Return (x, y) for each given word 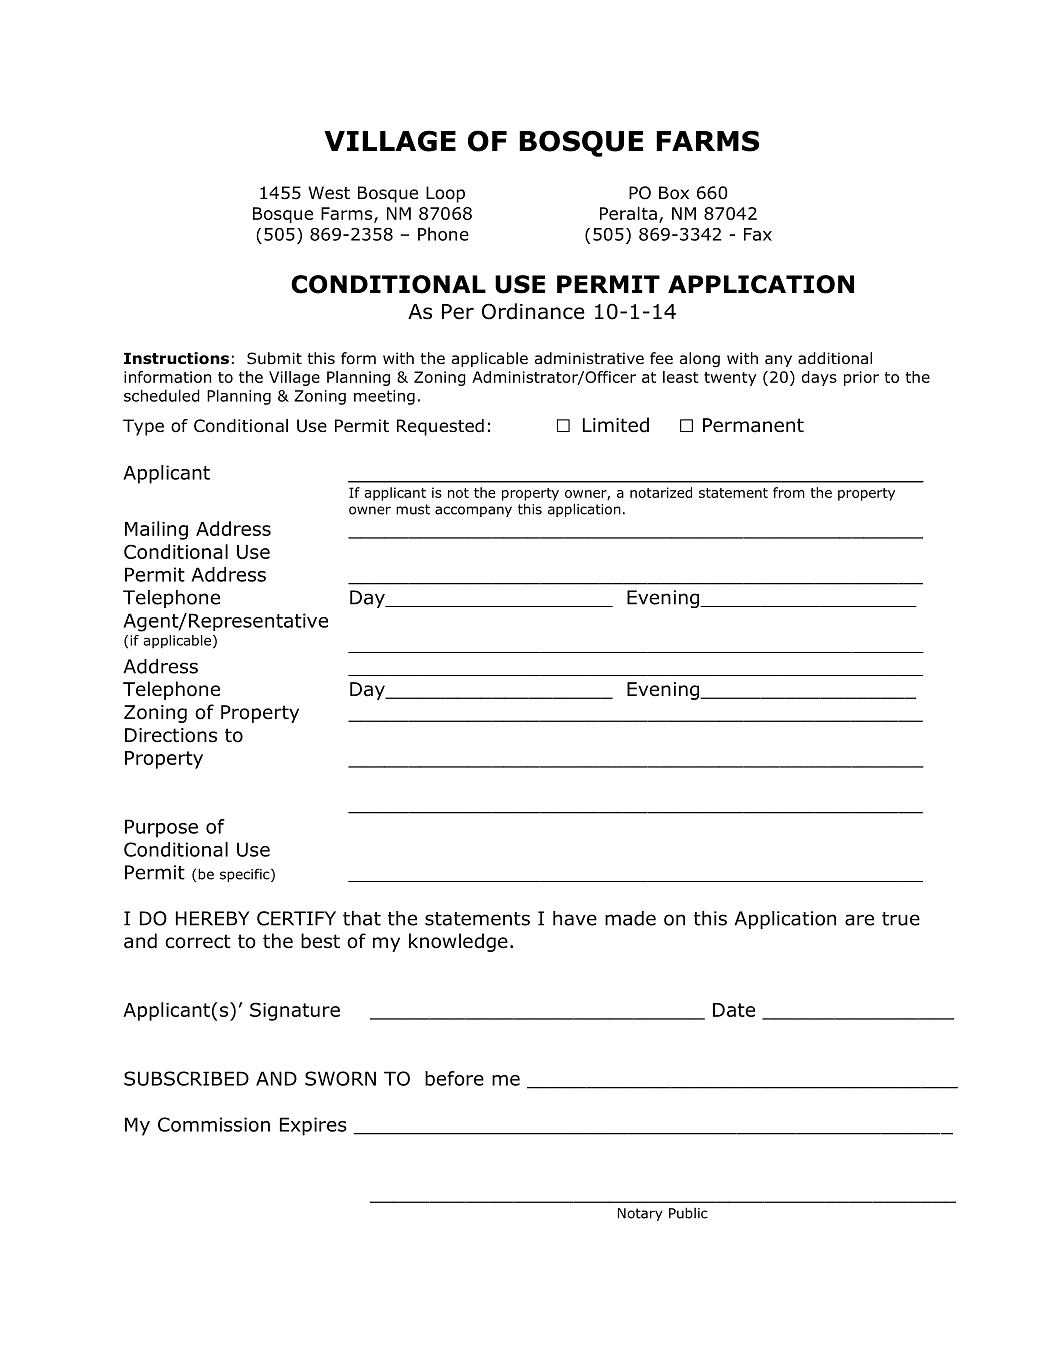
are (859, 920)
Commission (214, 1124)
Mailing (156, 530)
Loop (445, 194)
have (575, 918)
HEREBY (213, 918)
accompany (473, 511)
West (329, 192)
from (789, 492)
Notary (640, 1214)
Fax (758, 234)
